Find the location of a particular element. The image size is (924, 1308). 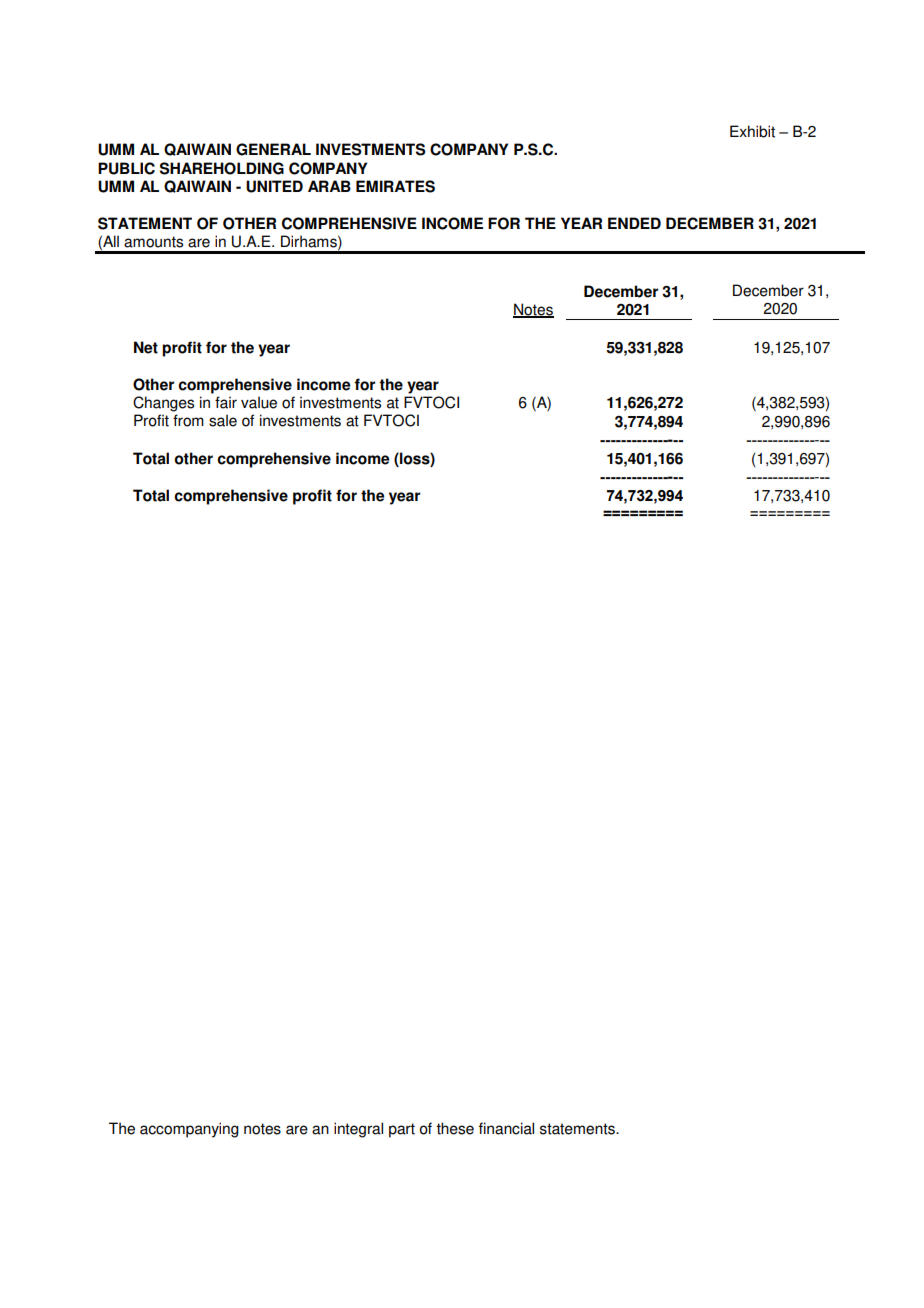

financial is located at coordinates (506, 1128).
